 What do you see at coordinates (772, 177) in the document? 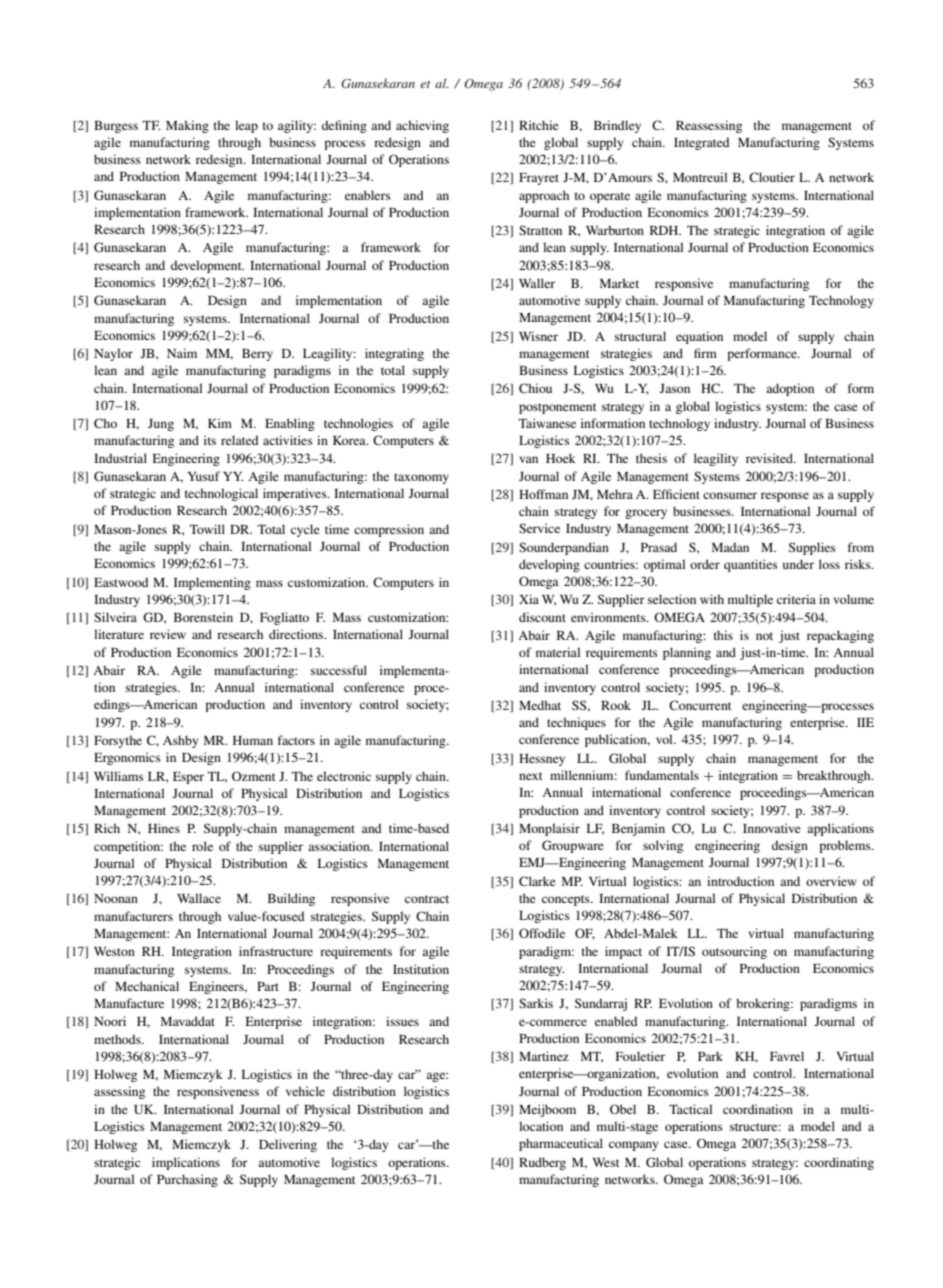
I see `Cloutier` at bounding box center [772, 177].
